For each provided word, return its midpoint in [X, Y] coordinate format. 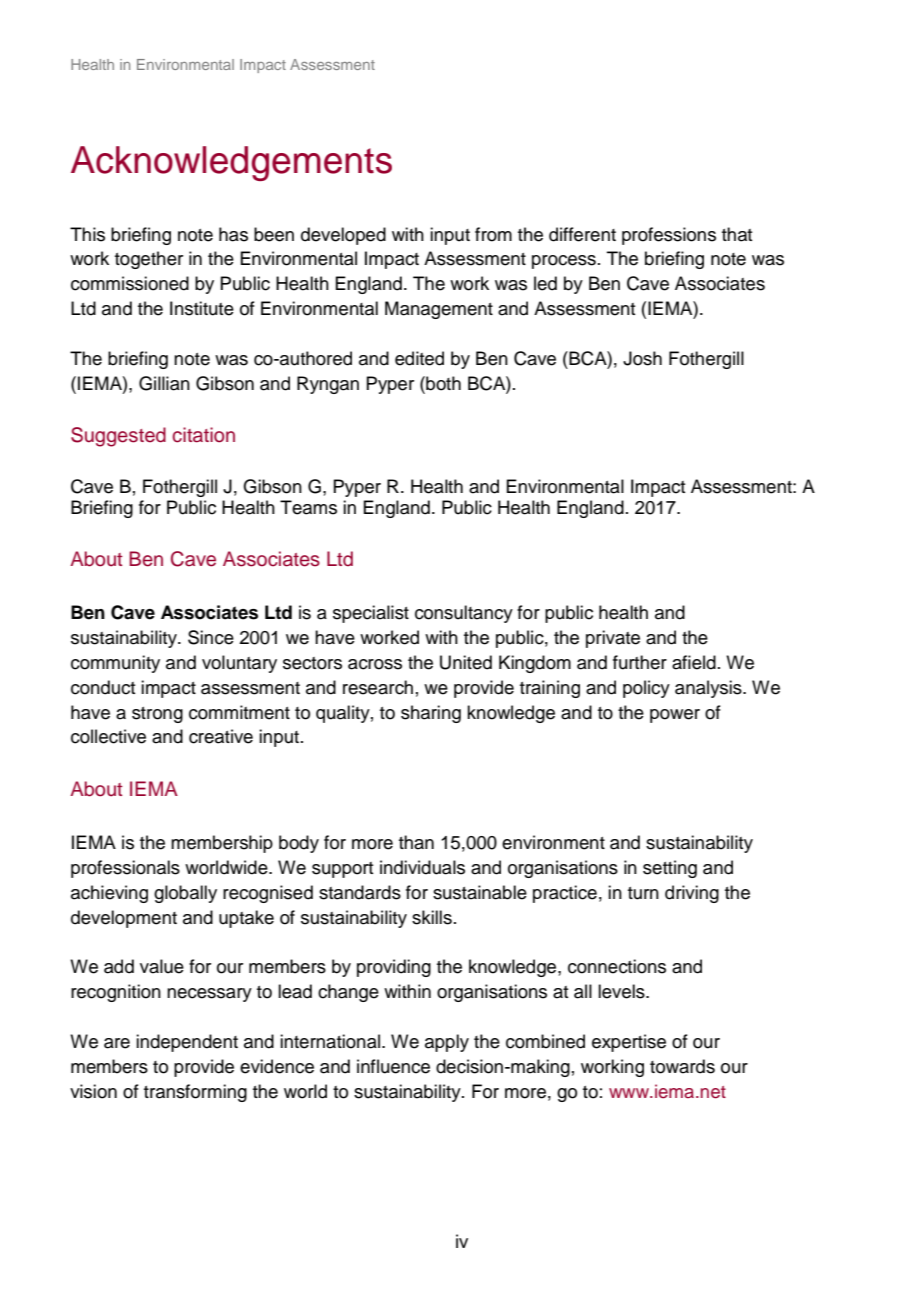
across [375, 664]
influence [393, 1066]
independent [187, 1043]
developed [343, 236]
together [149, 260]
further [640, 662]
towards [682, 1066]
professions [669, 236]
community [115, 664]
